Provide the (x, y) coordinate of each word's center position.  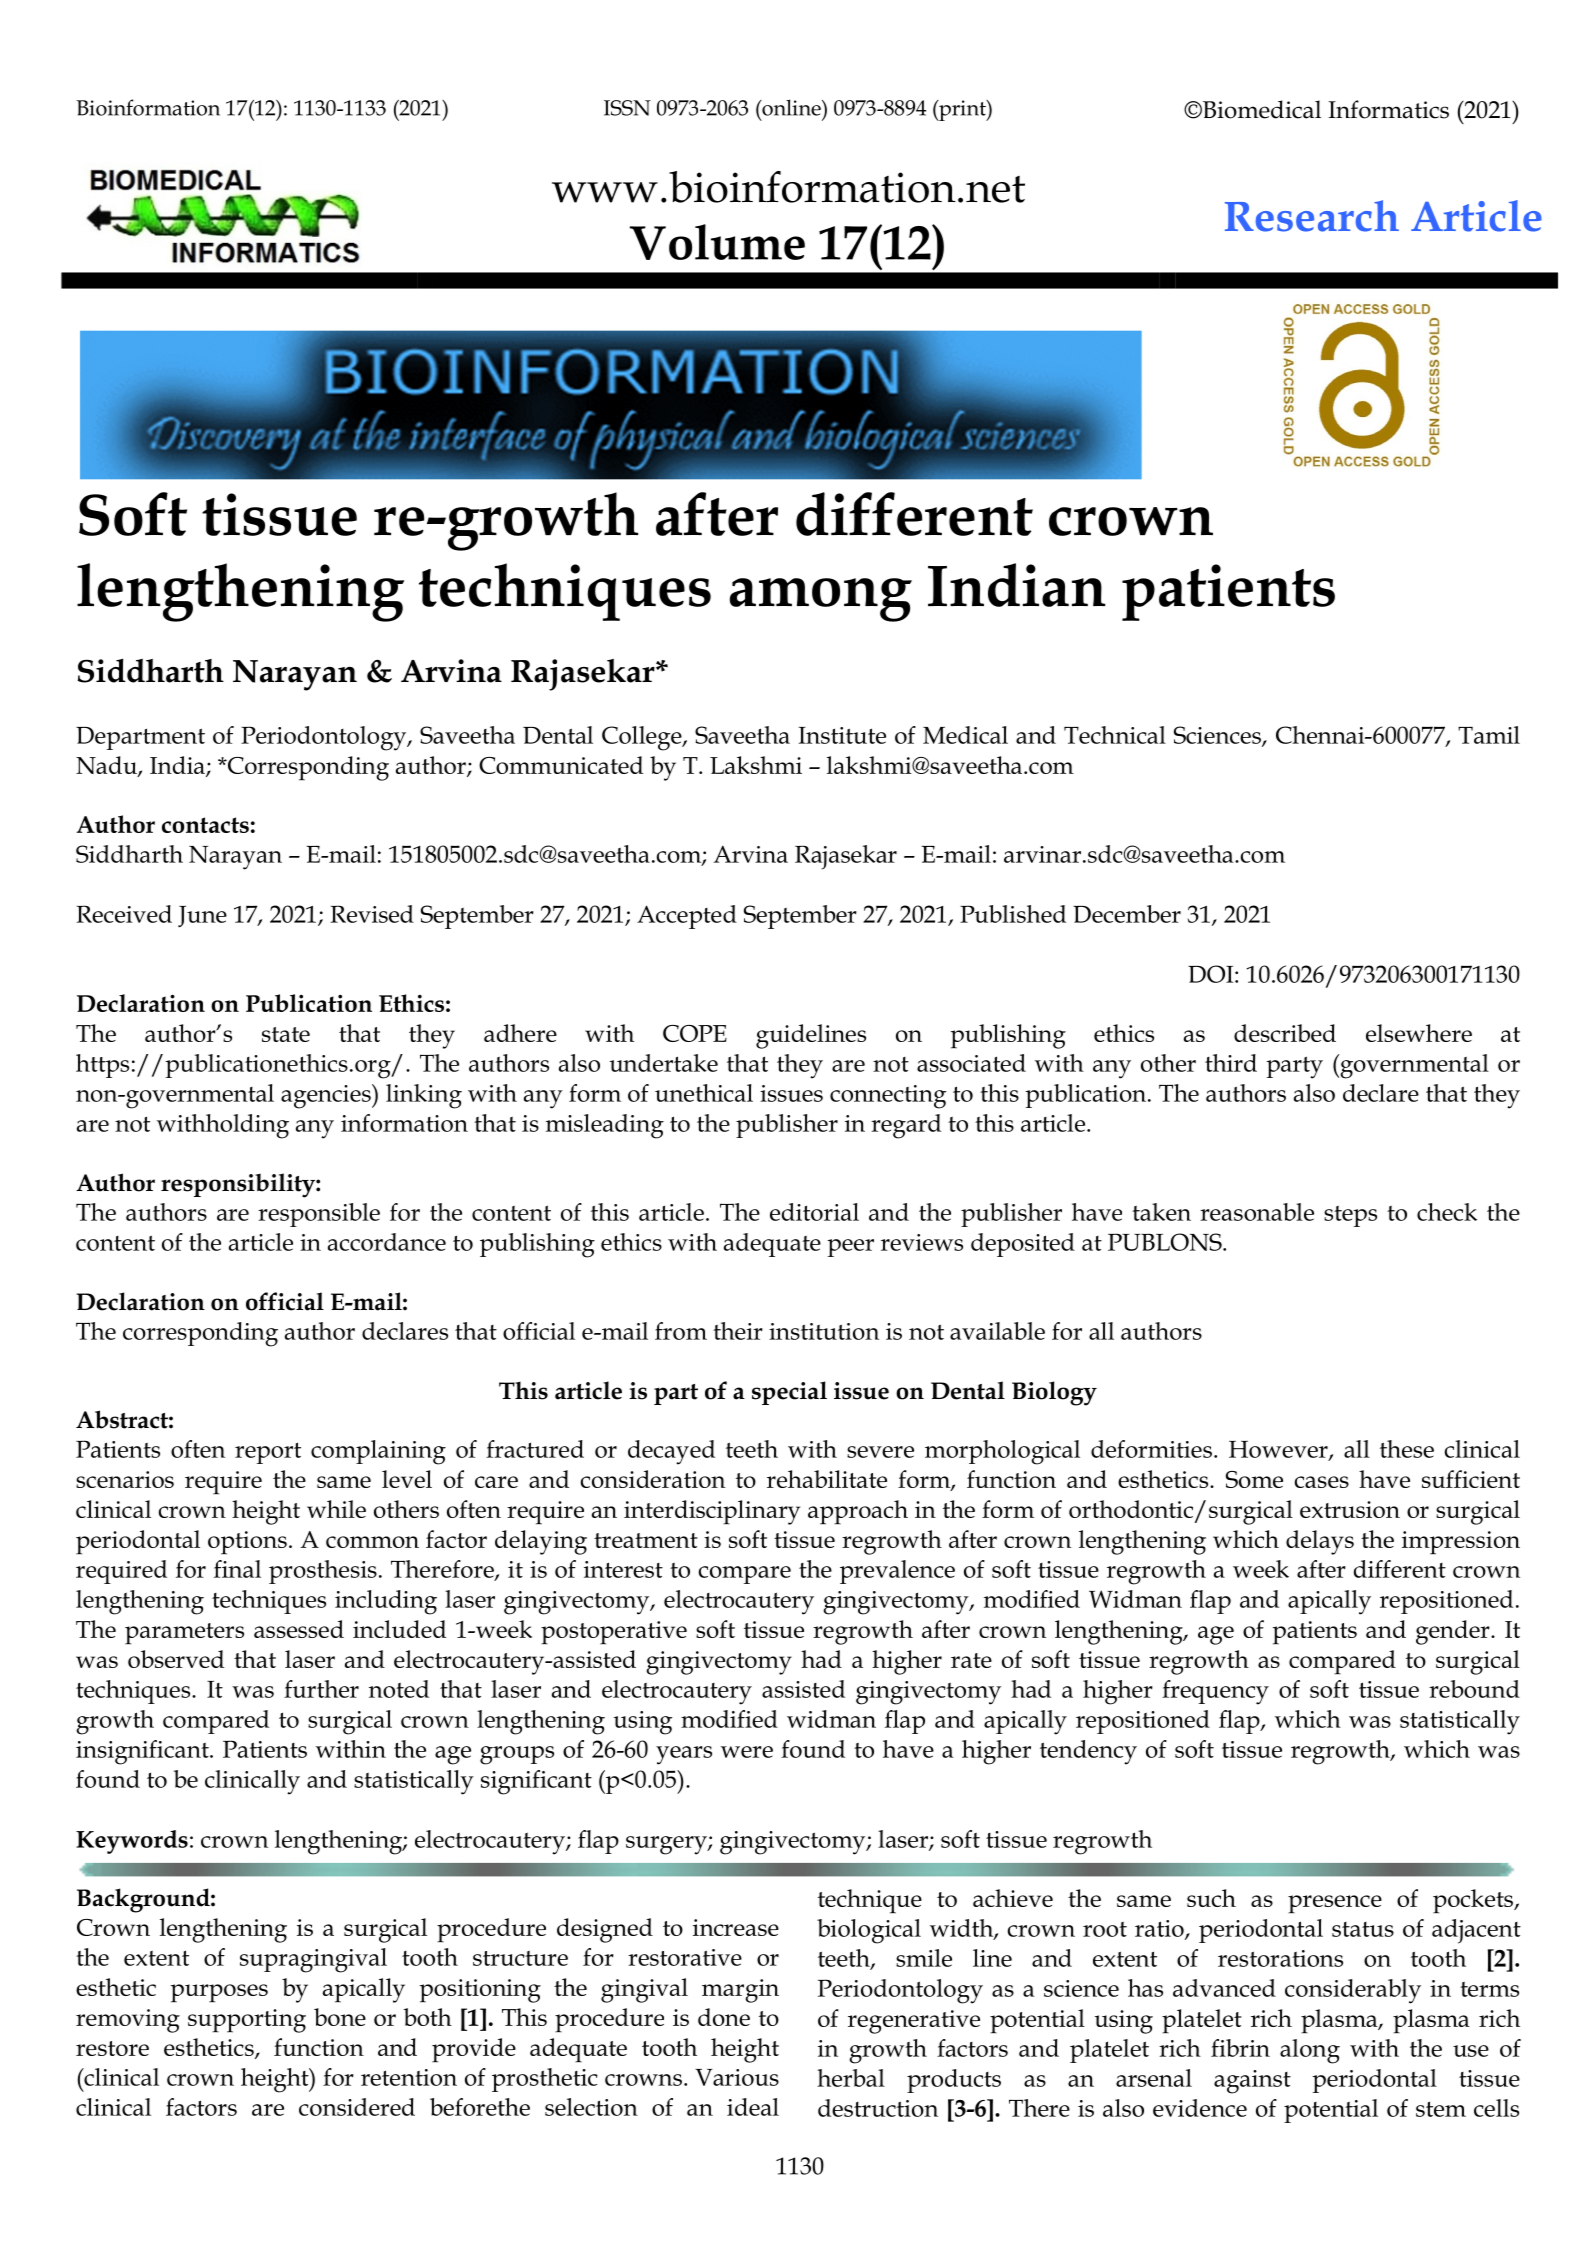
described (1285, 1033)
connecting (888, 1097)
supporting (247, 2021)
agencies (327, 1096)
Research (1312, 216)
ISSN (627, 108)
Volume (717, 242)
